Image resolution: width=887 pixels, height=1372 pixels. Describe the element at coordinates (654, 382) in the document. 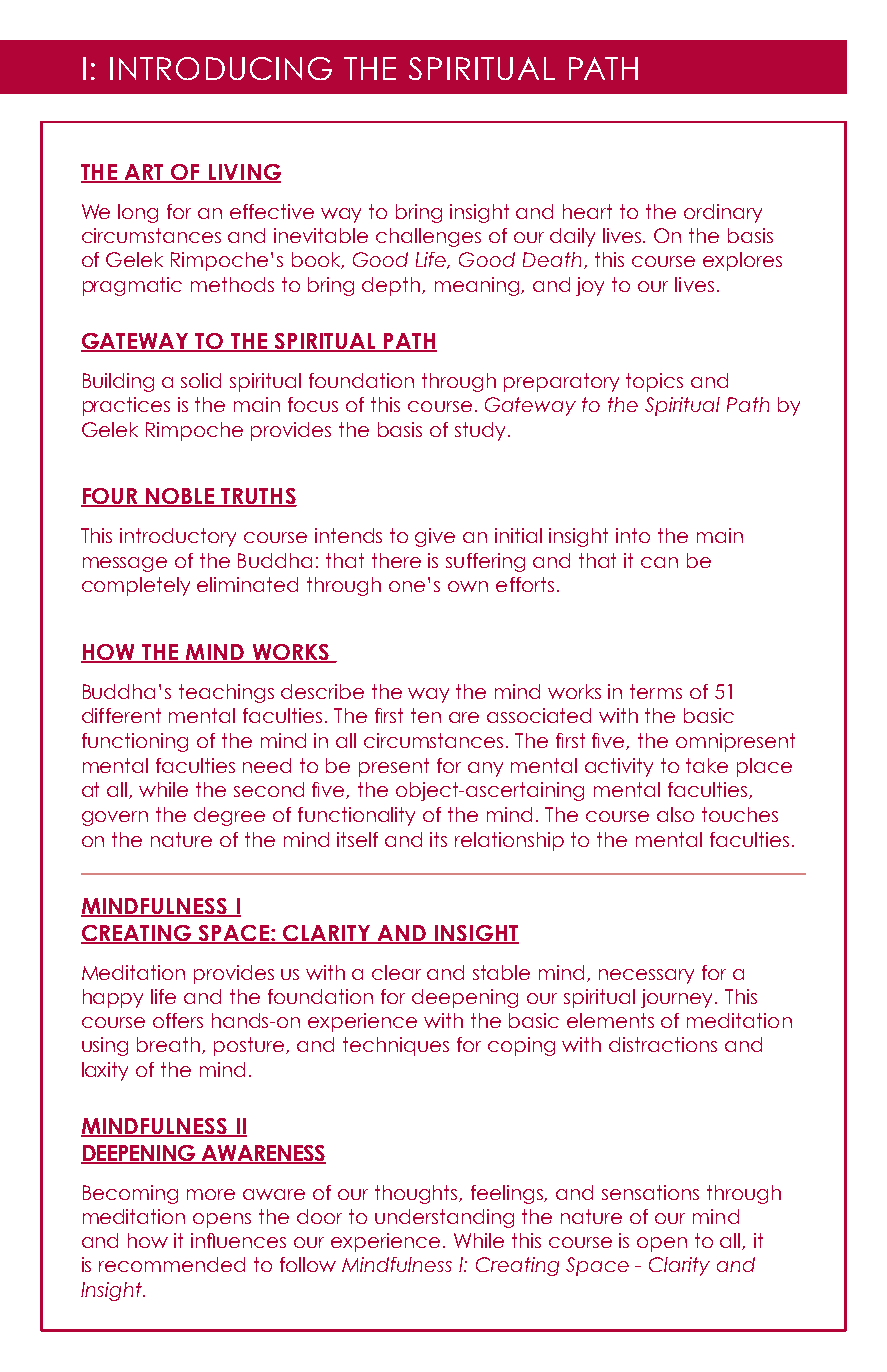

I see `topics` at that location.
